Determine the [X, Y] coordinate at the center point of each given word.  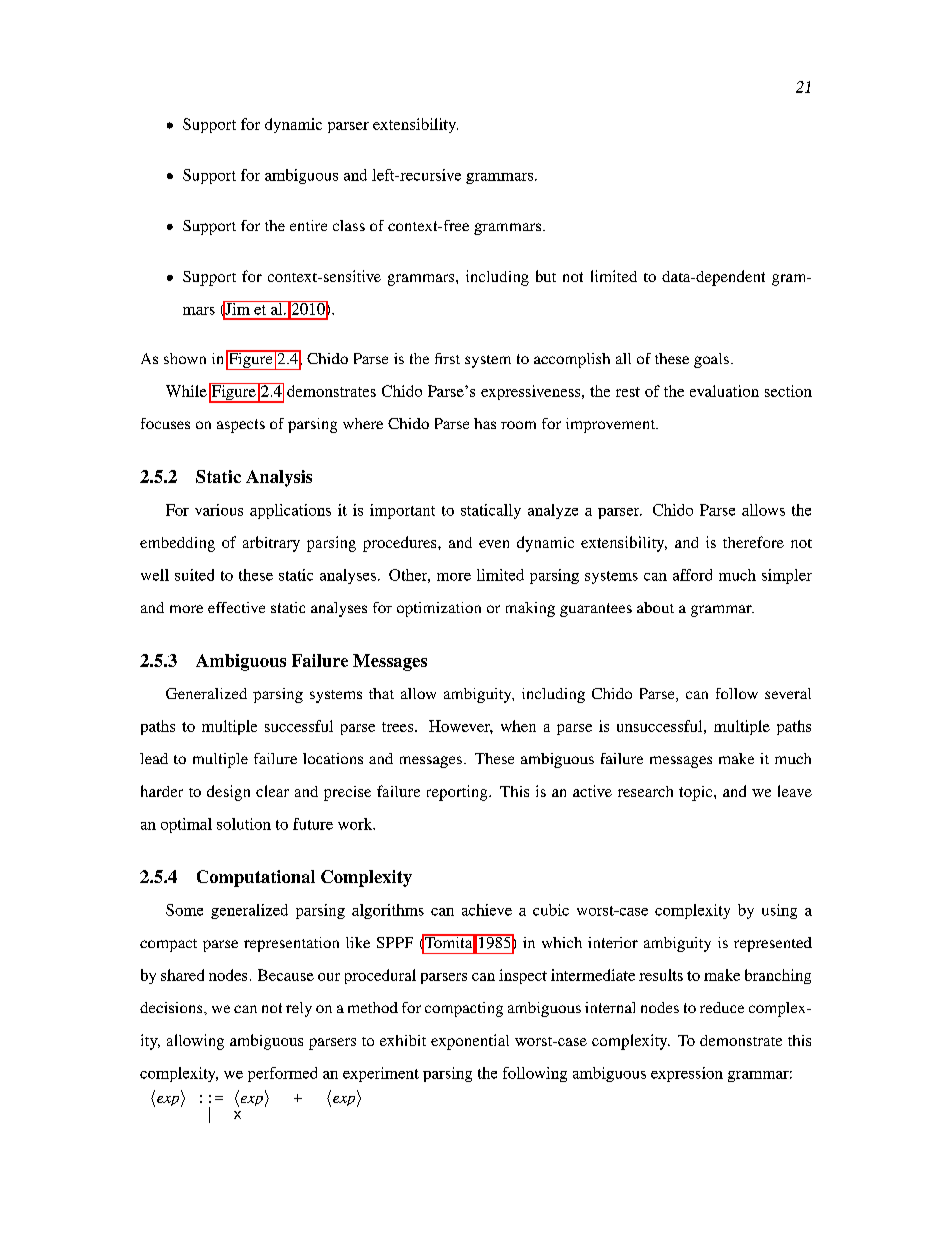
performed [282, 1074]
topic [697, 793]
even [494, 544]
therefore [753, 542]
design [228, 793]
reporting [458, 793]
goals [711, 360]
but [546, 276]
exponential [470, 1042]
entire [308, 225]
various [219, 510]
